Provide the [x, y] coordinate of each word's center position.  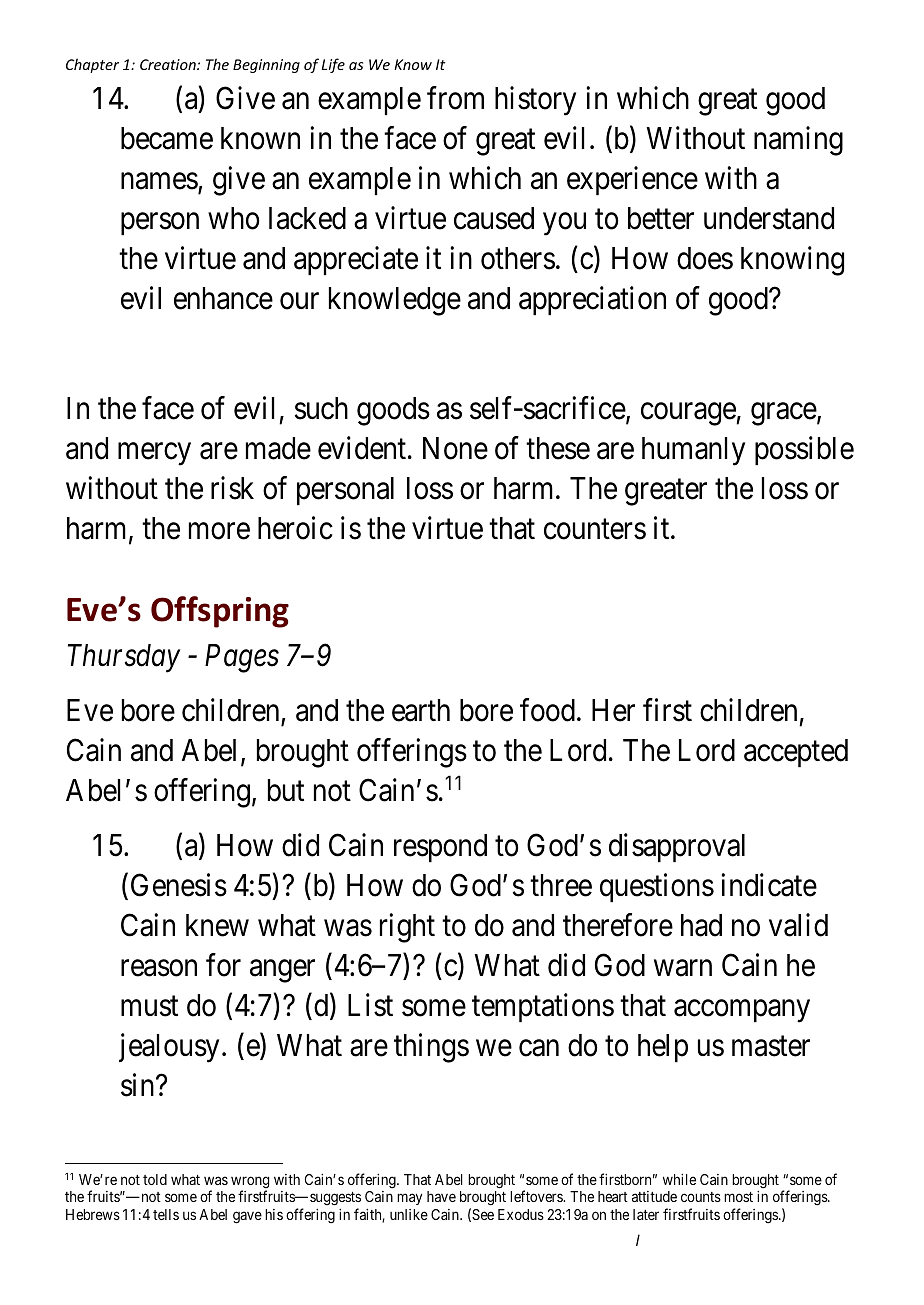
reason [159, 968]
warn [683, 968]
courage [689, 414]
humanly [693, 451]
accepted [796, 753]
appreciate [356, 261]
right [407, 928]
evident [362, 448]
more [219, 531]
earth [421, 710]
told [155, 1179]
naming [798, 141]
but [286, 790]
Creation [169, 64]
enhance [223, 298]
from [455, 98]
